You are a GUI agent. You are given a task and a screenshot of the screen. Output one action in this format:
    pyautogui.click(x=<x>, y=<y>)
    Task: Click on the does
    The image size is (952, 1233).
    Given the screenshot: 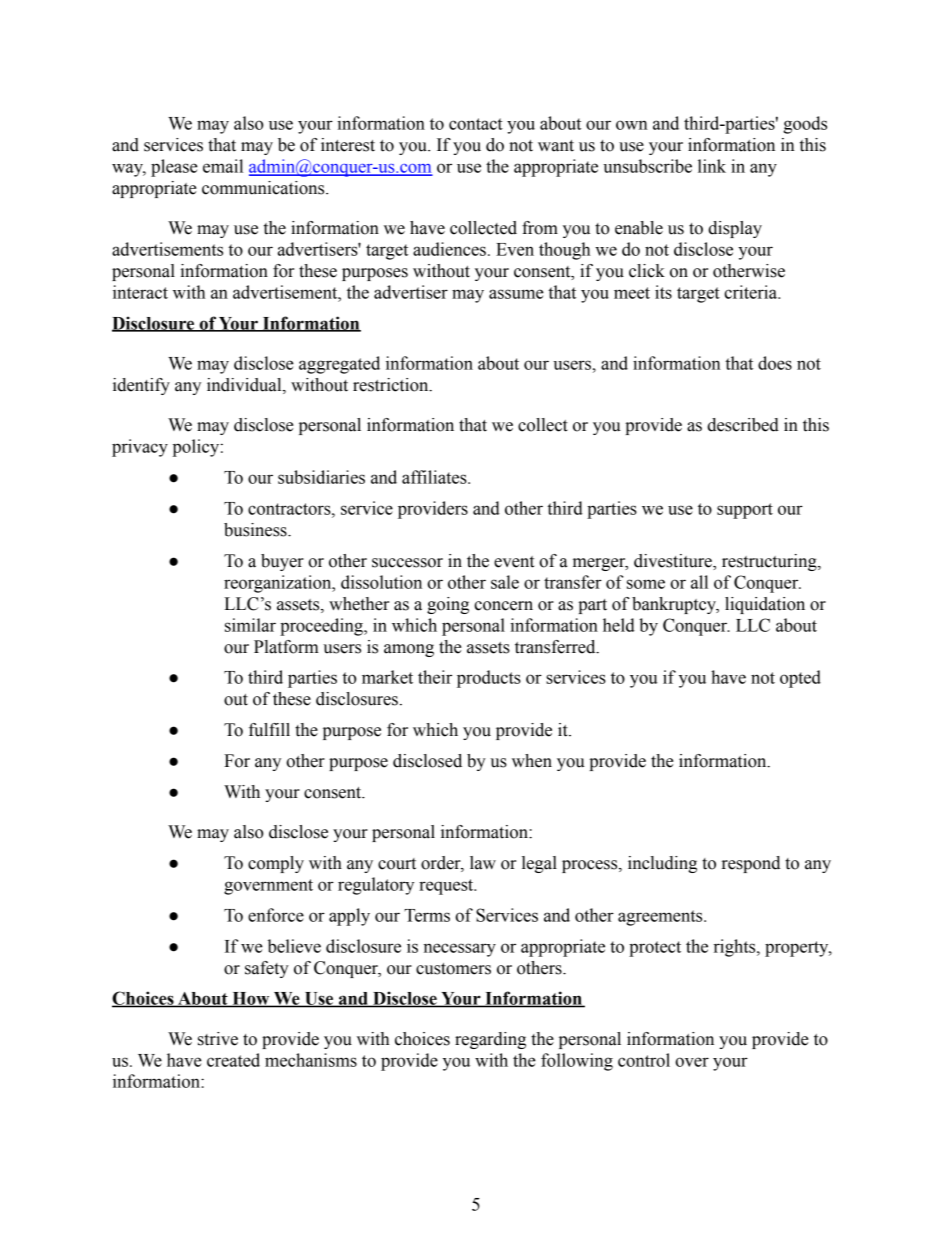 What is the action you would take?
    pyautogui.click(x=775, y=363)
